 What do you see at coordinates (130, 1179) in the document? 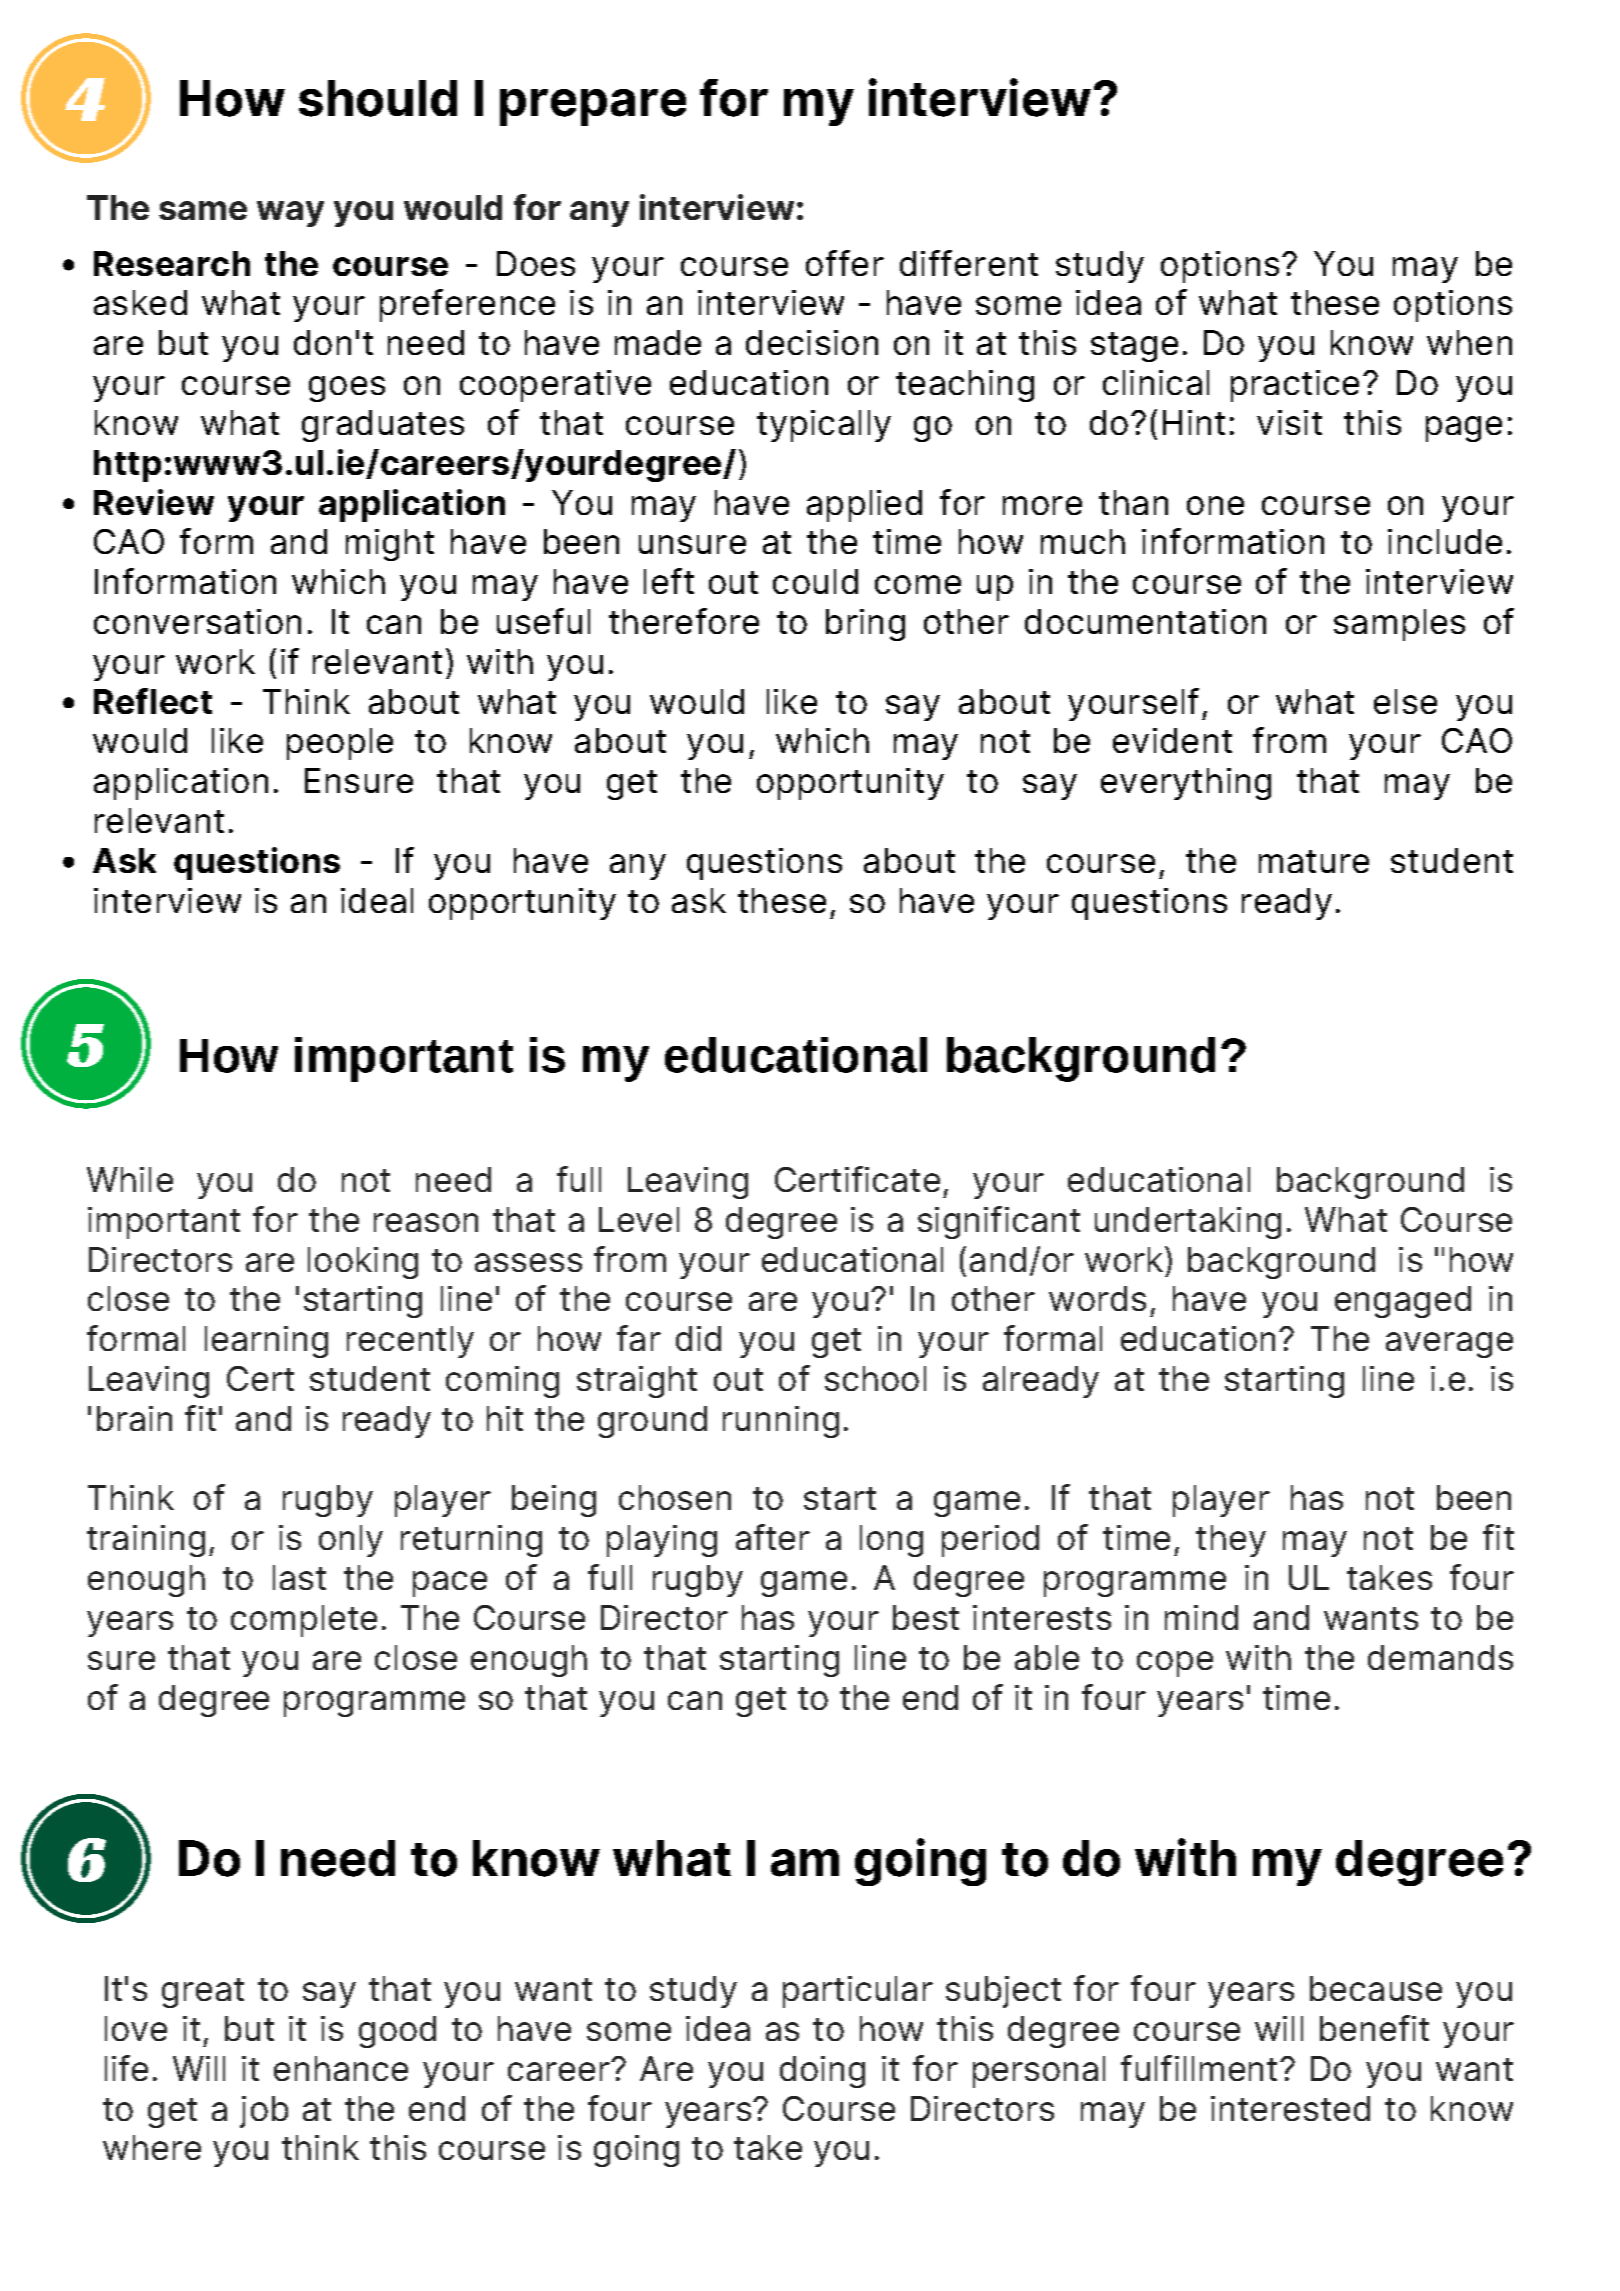
I see `While` at bounding box center [130, 1179].
